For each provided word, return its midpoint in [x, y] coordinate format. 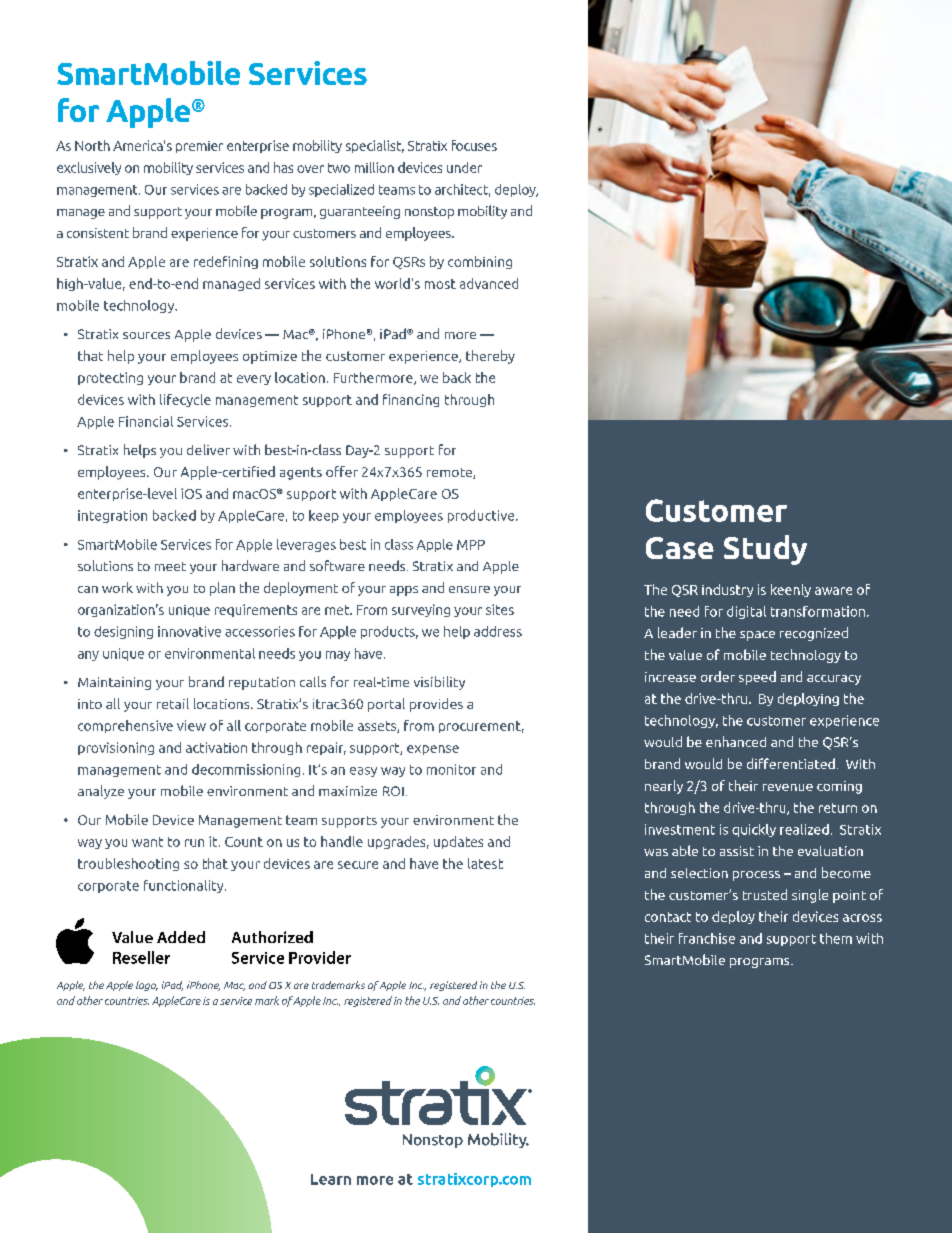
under [464, 167]
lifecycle [185, 400]
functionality [185, 886]
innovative [189, 631]
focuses [474, 145]
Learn [331, 1179]
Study [765, 550]
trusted [765, 894]
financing [411, 400]
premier [199, 147]
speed [757, 678]
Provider [320, 957]
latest [485, 863]
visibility [439, 683]
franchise [707, 938]
